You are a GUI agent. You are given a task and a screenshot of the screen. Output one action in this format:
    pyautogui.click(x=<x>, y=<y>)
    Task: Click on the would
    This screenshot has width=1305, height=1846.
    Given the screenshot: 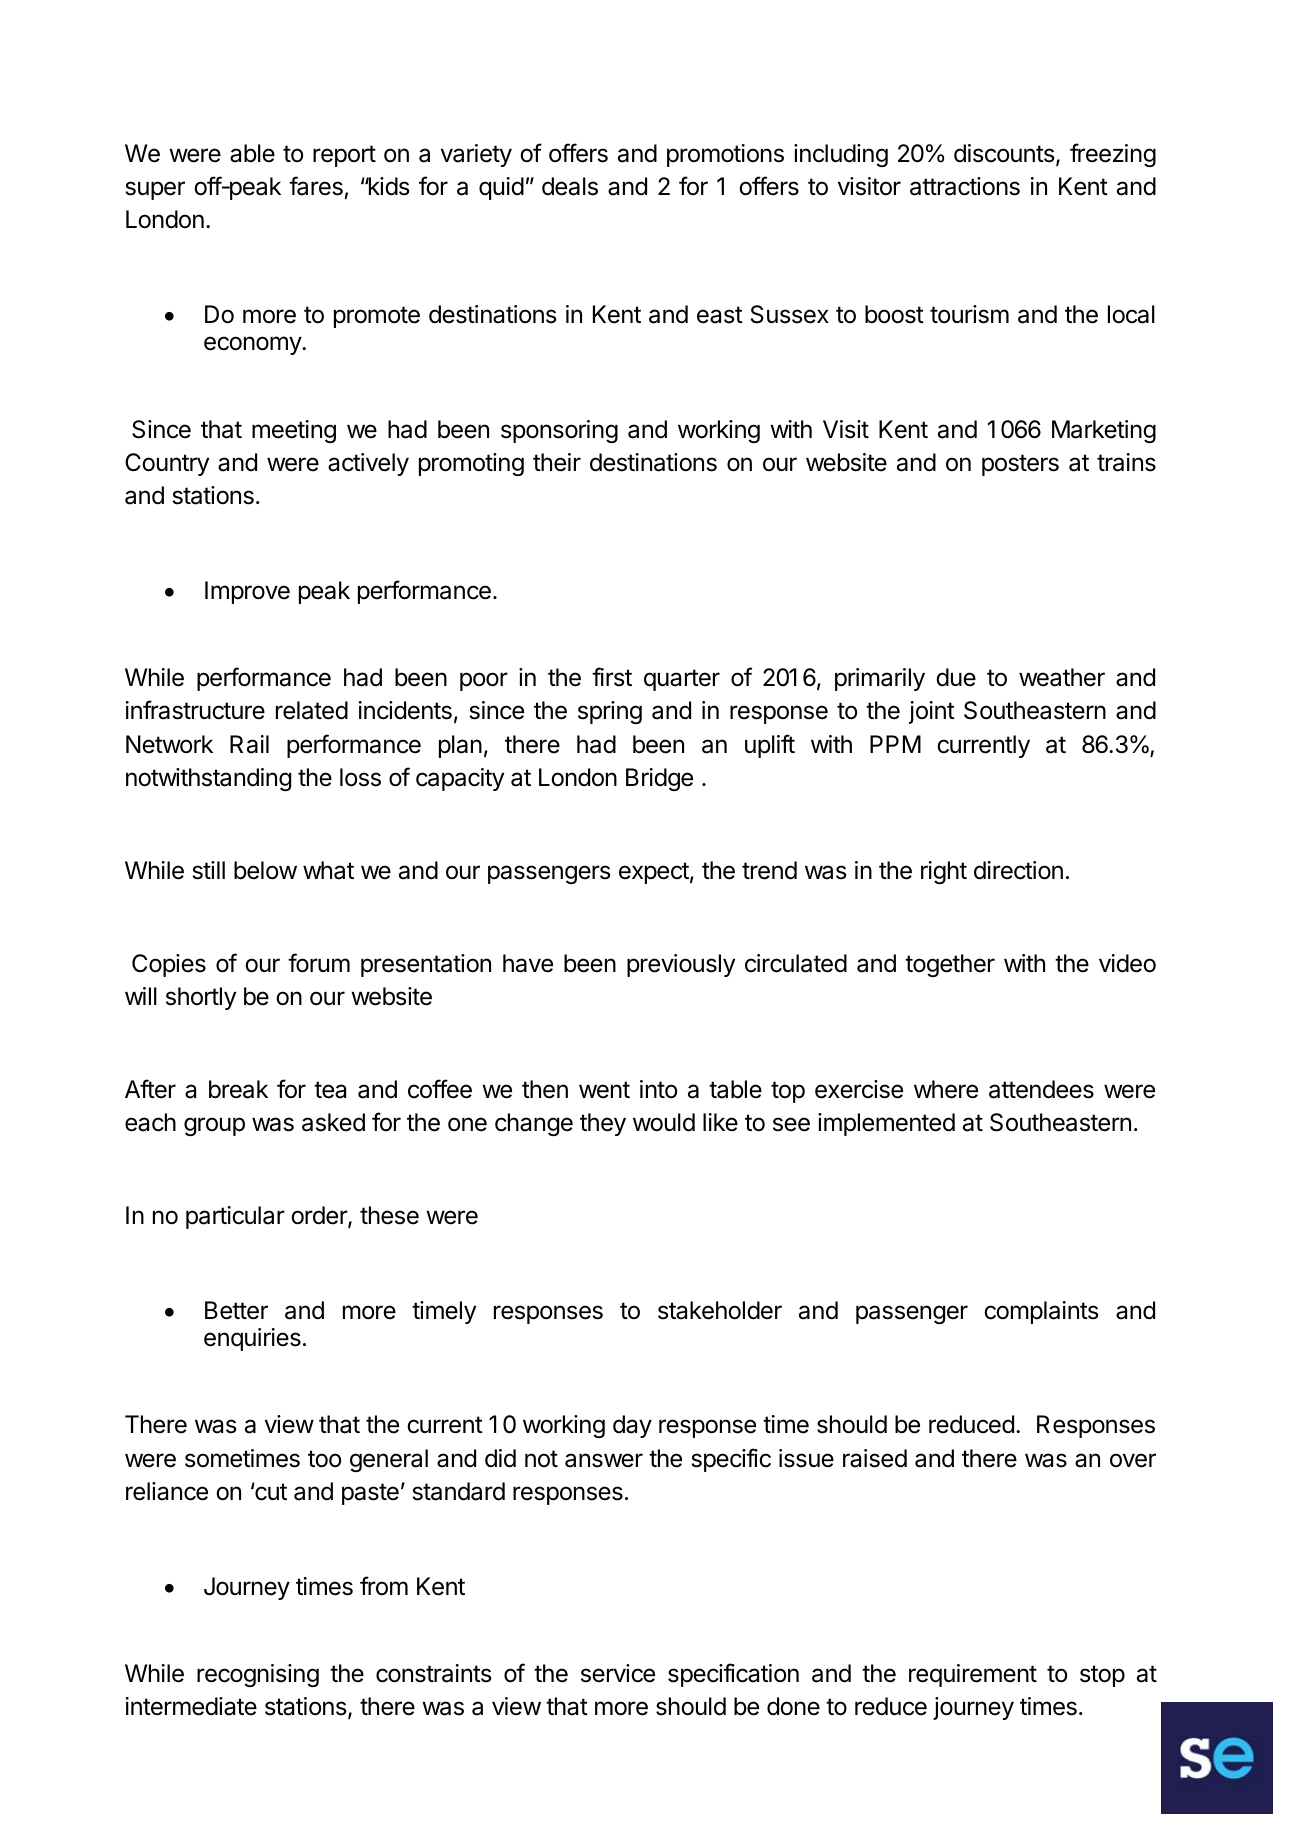 What is the action you would take?
    pyautogui.click(x=664, y=1122)
